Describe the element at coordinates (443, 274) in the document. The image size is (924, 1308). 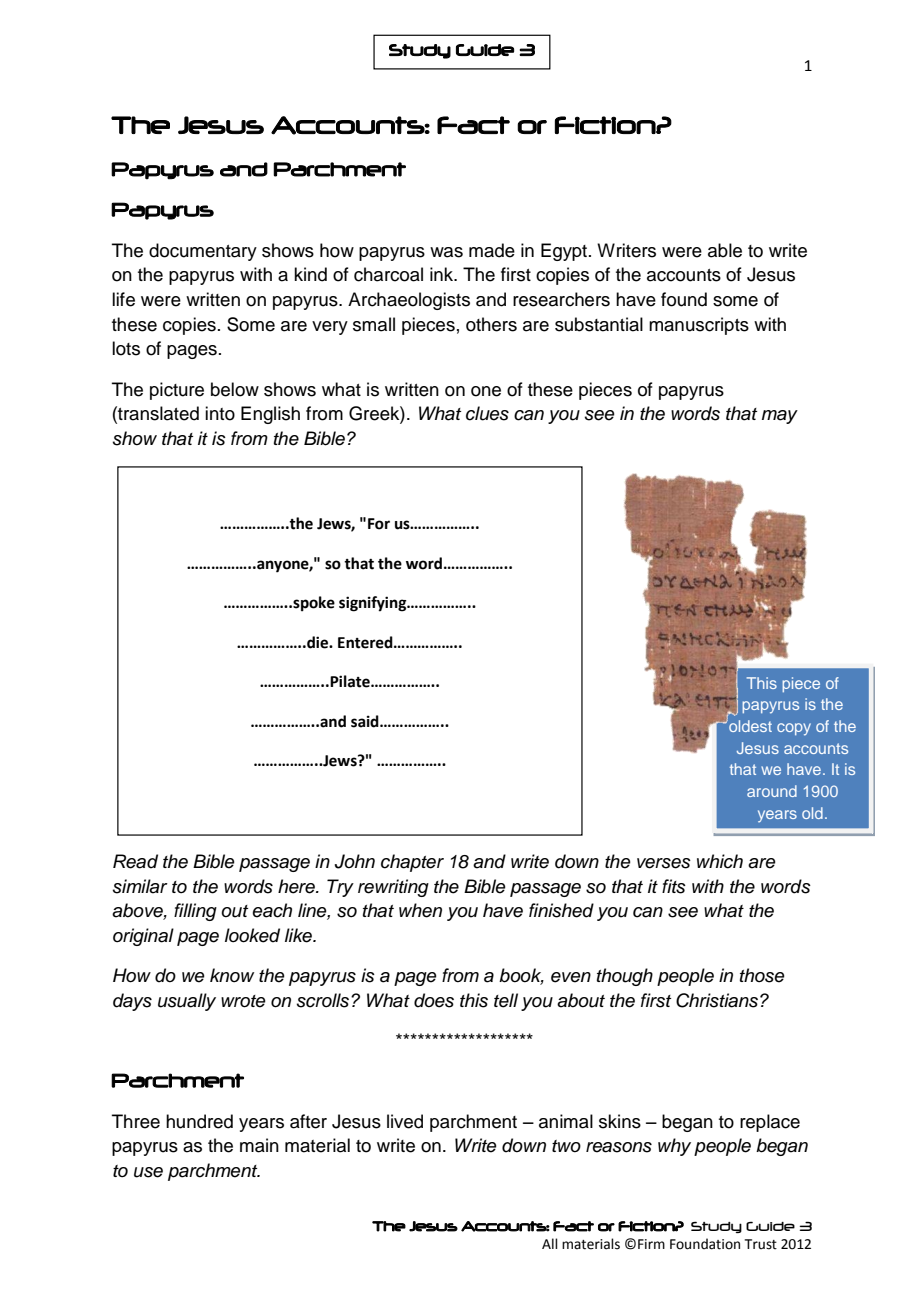
I see `ink` at that location.
